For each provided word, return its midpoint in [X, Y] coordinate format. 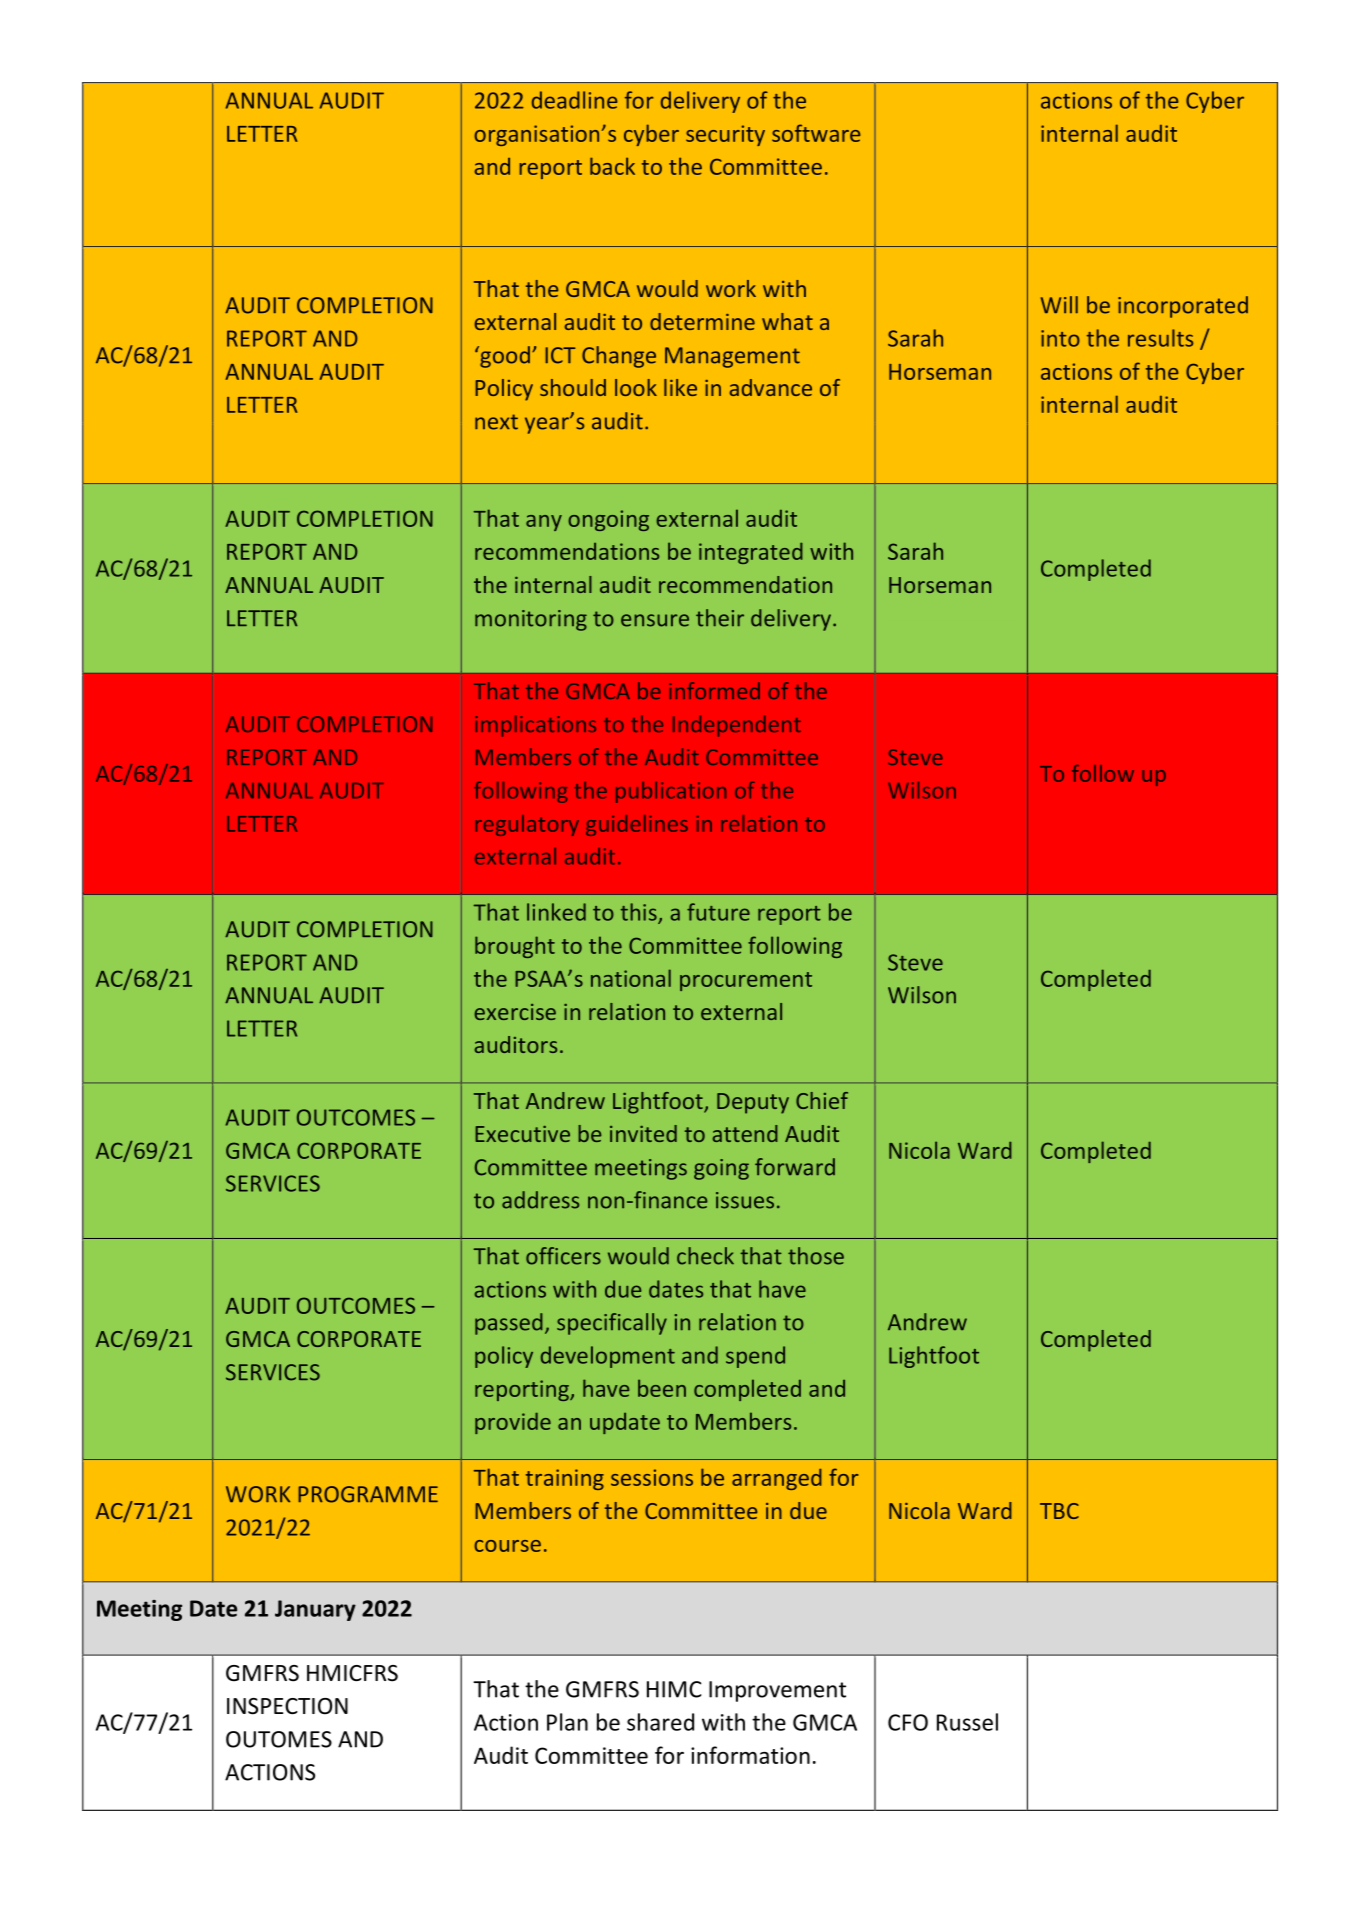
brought [515, 947]
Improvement [777, 1691]
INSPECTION [287, 1706]
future [718, 912]
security [725, 135]
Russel [967, 1722]
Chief [822, 1100]
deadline [574, 100]
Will [1059, 304]
